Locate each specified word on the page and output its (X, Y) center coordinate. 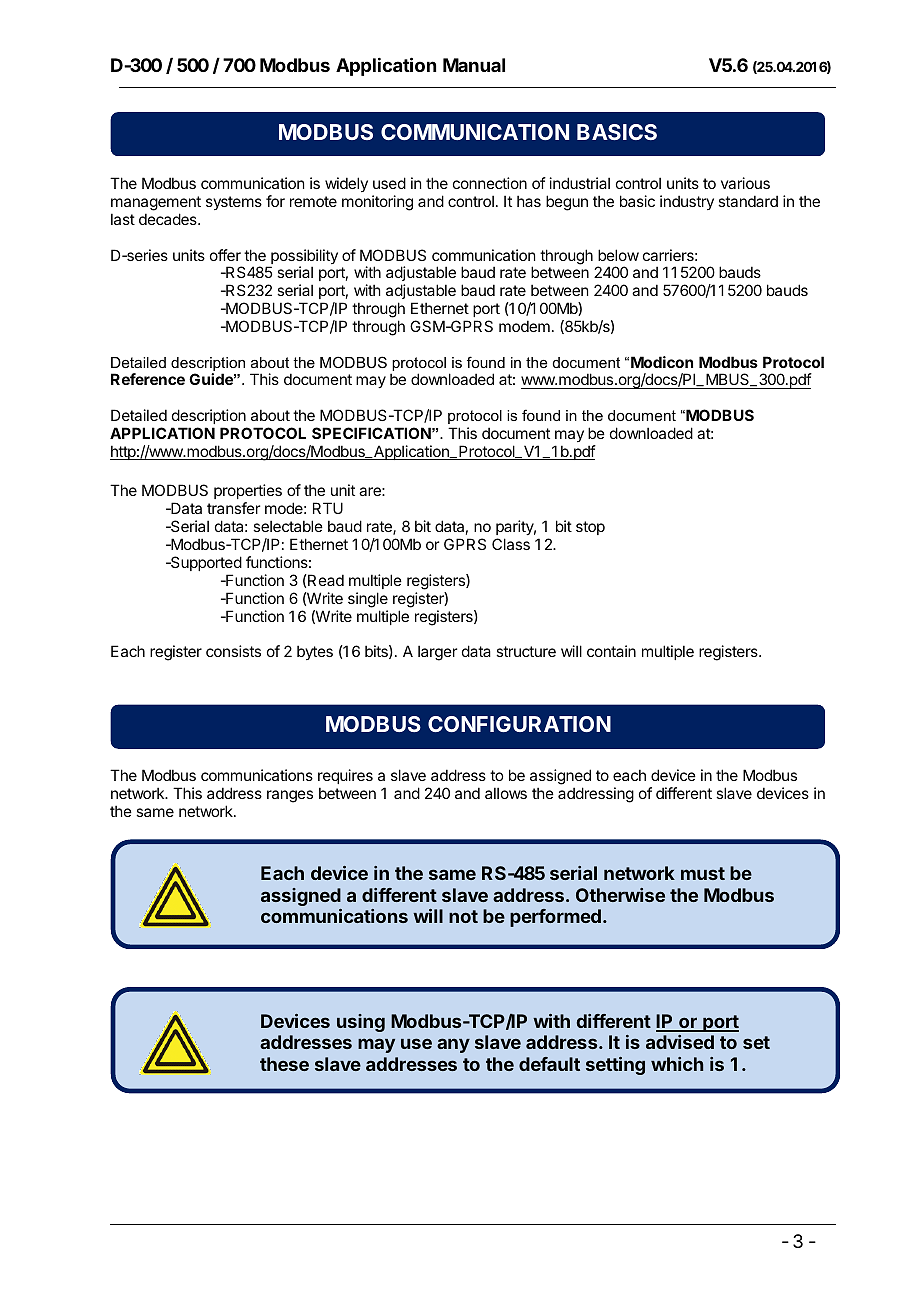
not (463, 916)
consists (233, 651)
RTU (328, 508)
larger (437, 653)
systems (234, 203)
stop (590, 528)
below (618, 255)
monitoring (377, 203)
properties (248, 493)
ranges (290, 796)
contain (611, 651)
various (745, 183)
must (703, 873)
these (284, 1064)
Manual (474, 65)
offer (225, 255)
